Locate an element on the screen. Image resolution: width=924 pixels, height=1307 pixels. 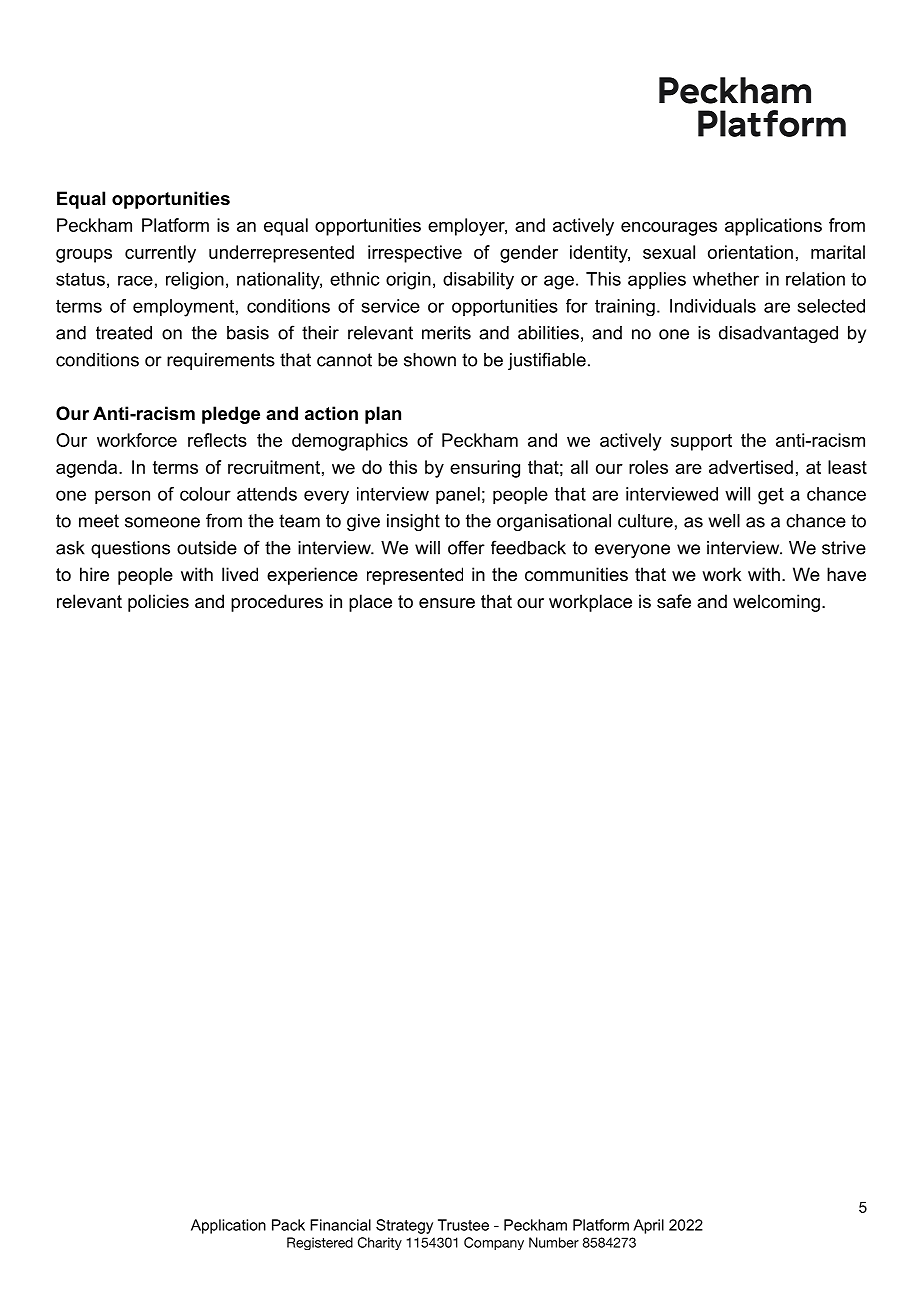
April is located at coordinates (648, 1226).
